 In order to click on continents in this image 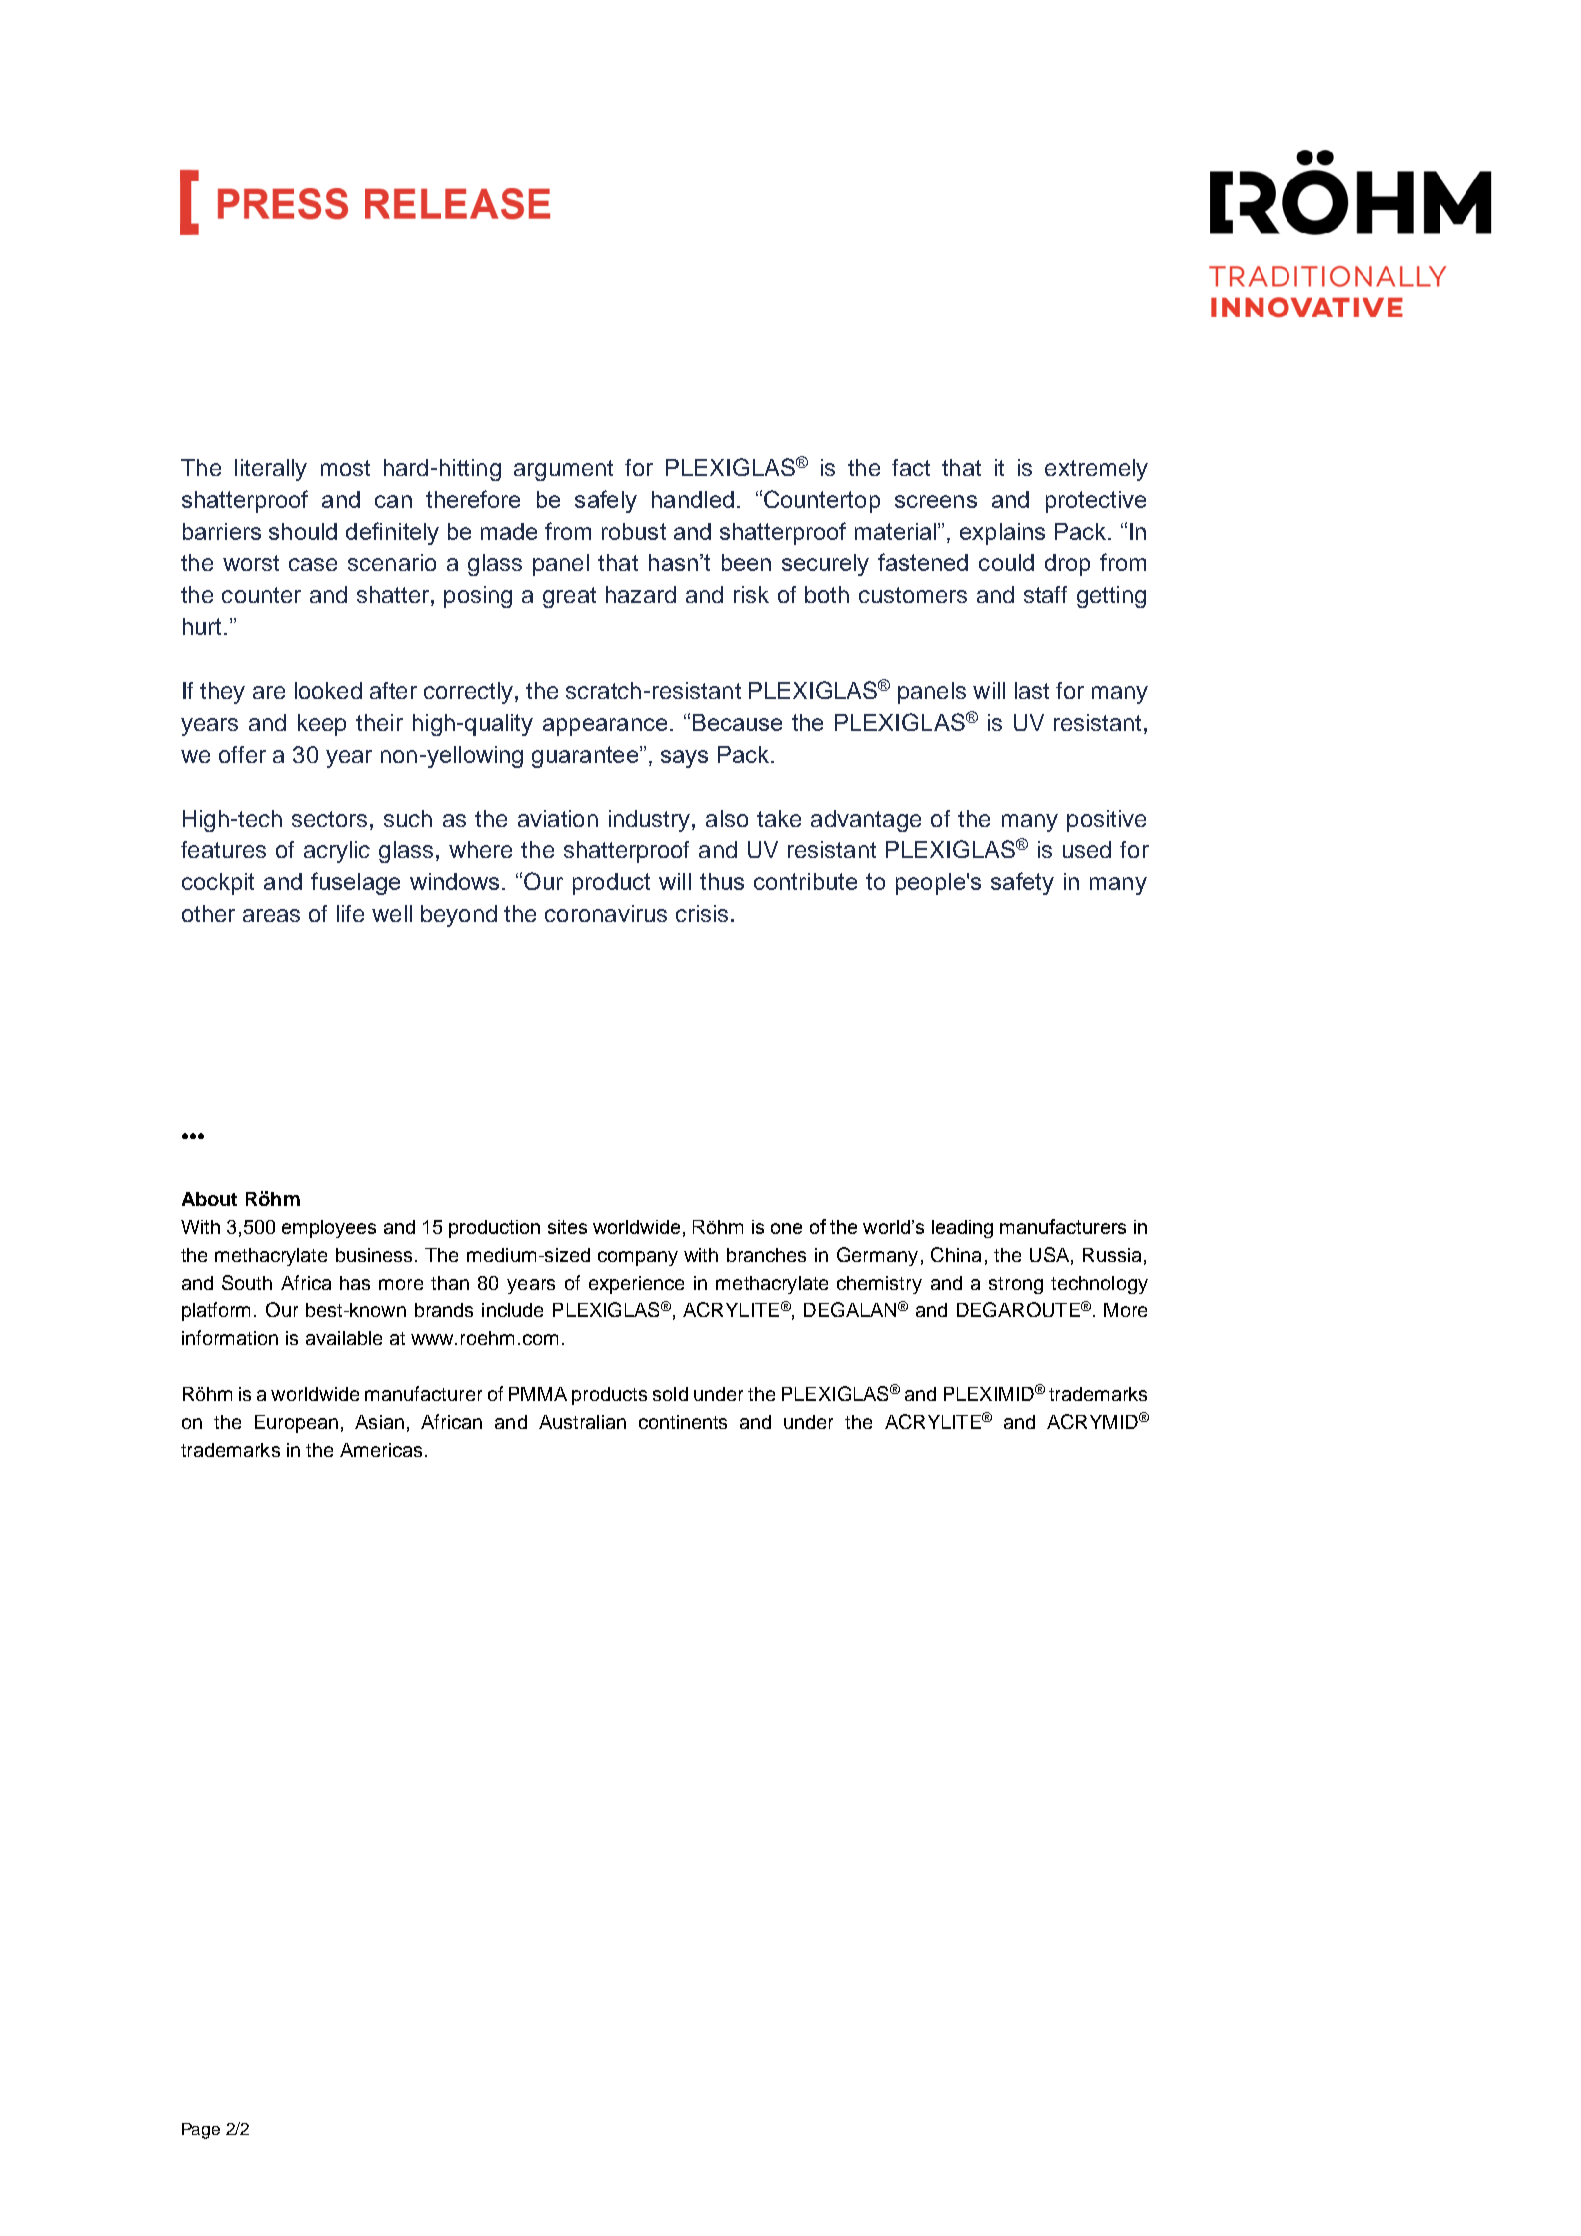, I will do `click(683, 1422)`.
